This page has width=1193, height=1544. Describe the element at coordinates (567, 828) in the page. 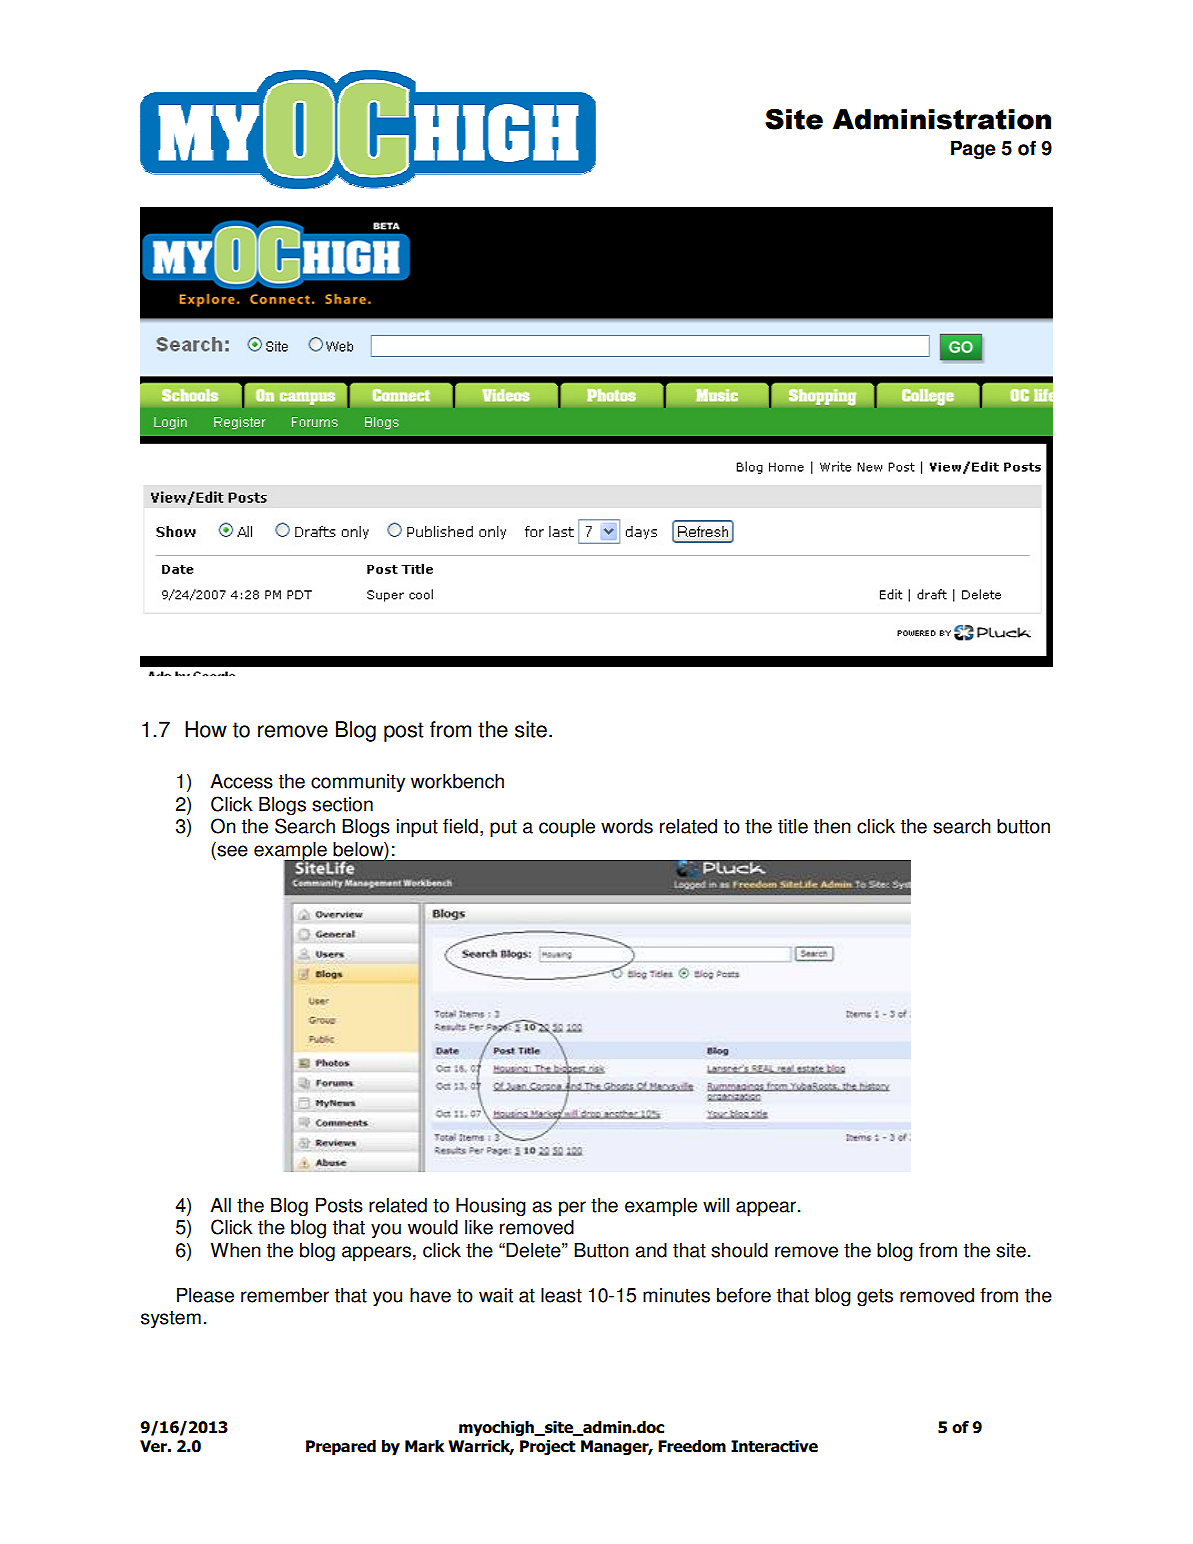

I see `couple` at that location.
